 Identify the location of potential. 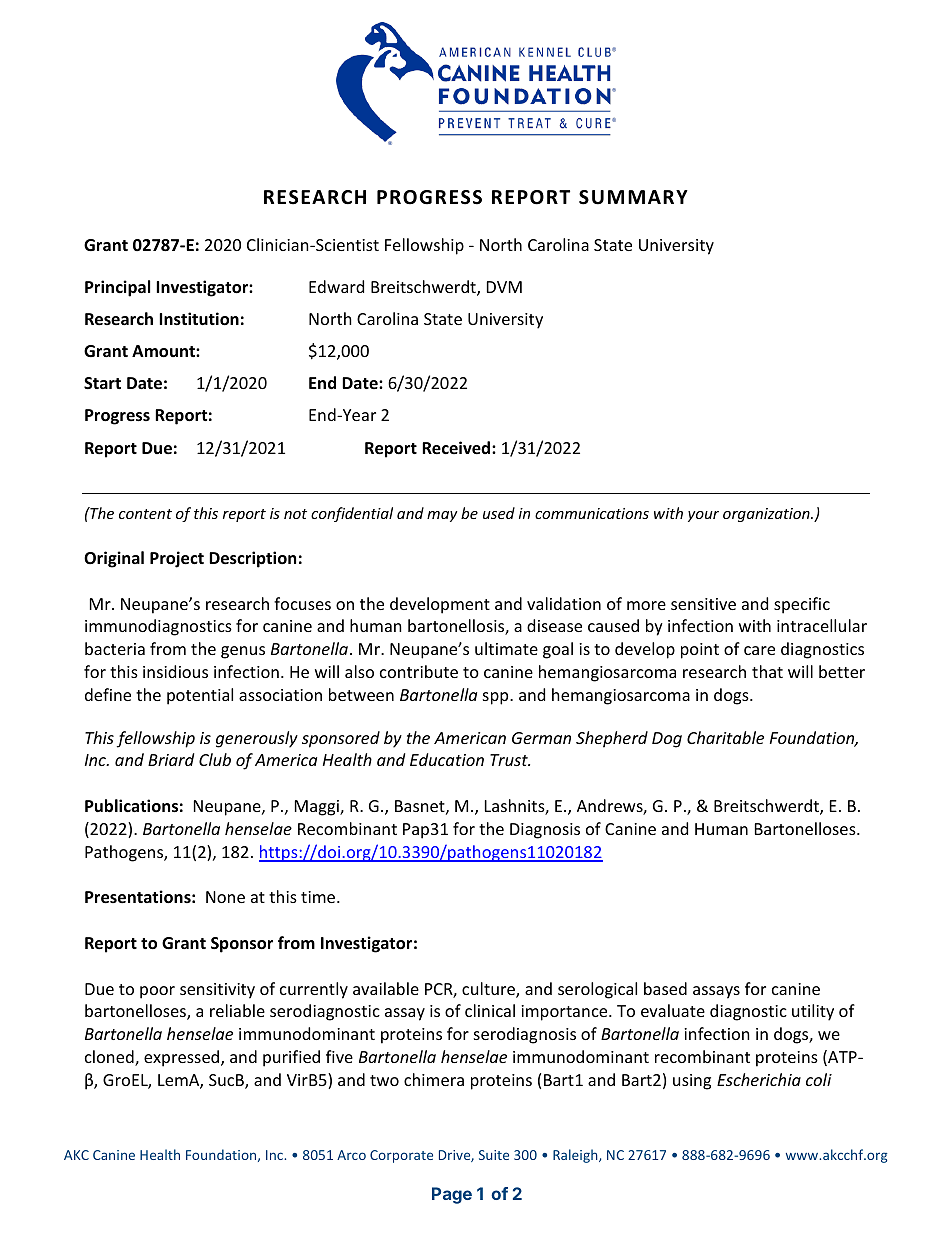
(200, 696).
